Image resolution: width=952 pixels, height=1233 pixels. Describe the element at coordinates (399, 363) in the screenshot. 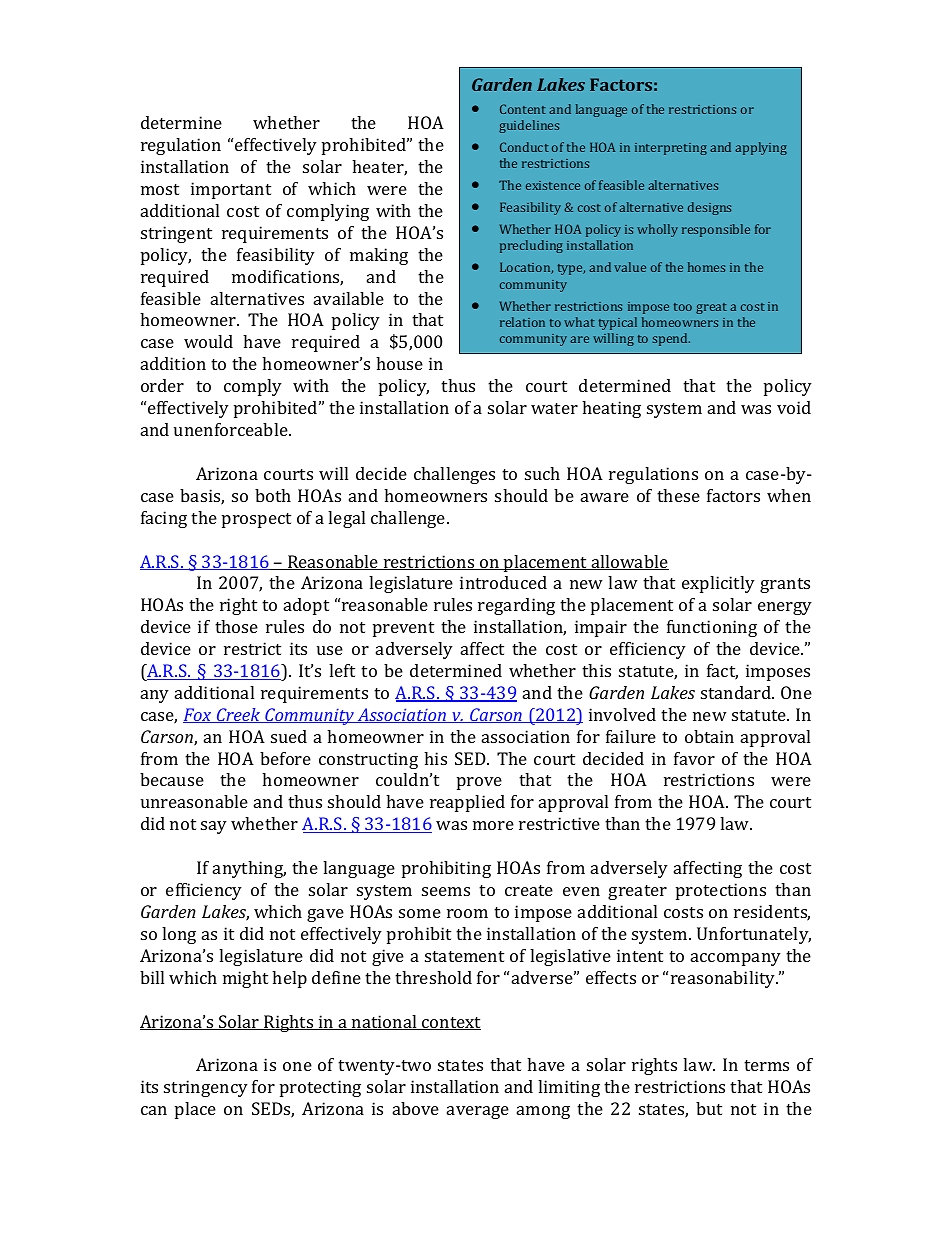

I see `house` at that location.
